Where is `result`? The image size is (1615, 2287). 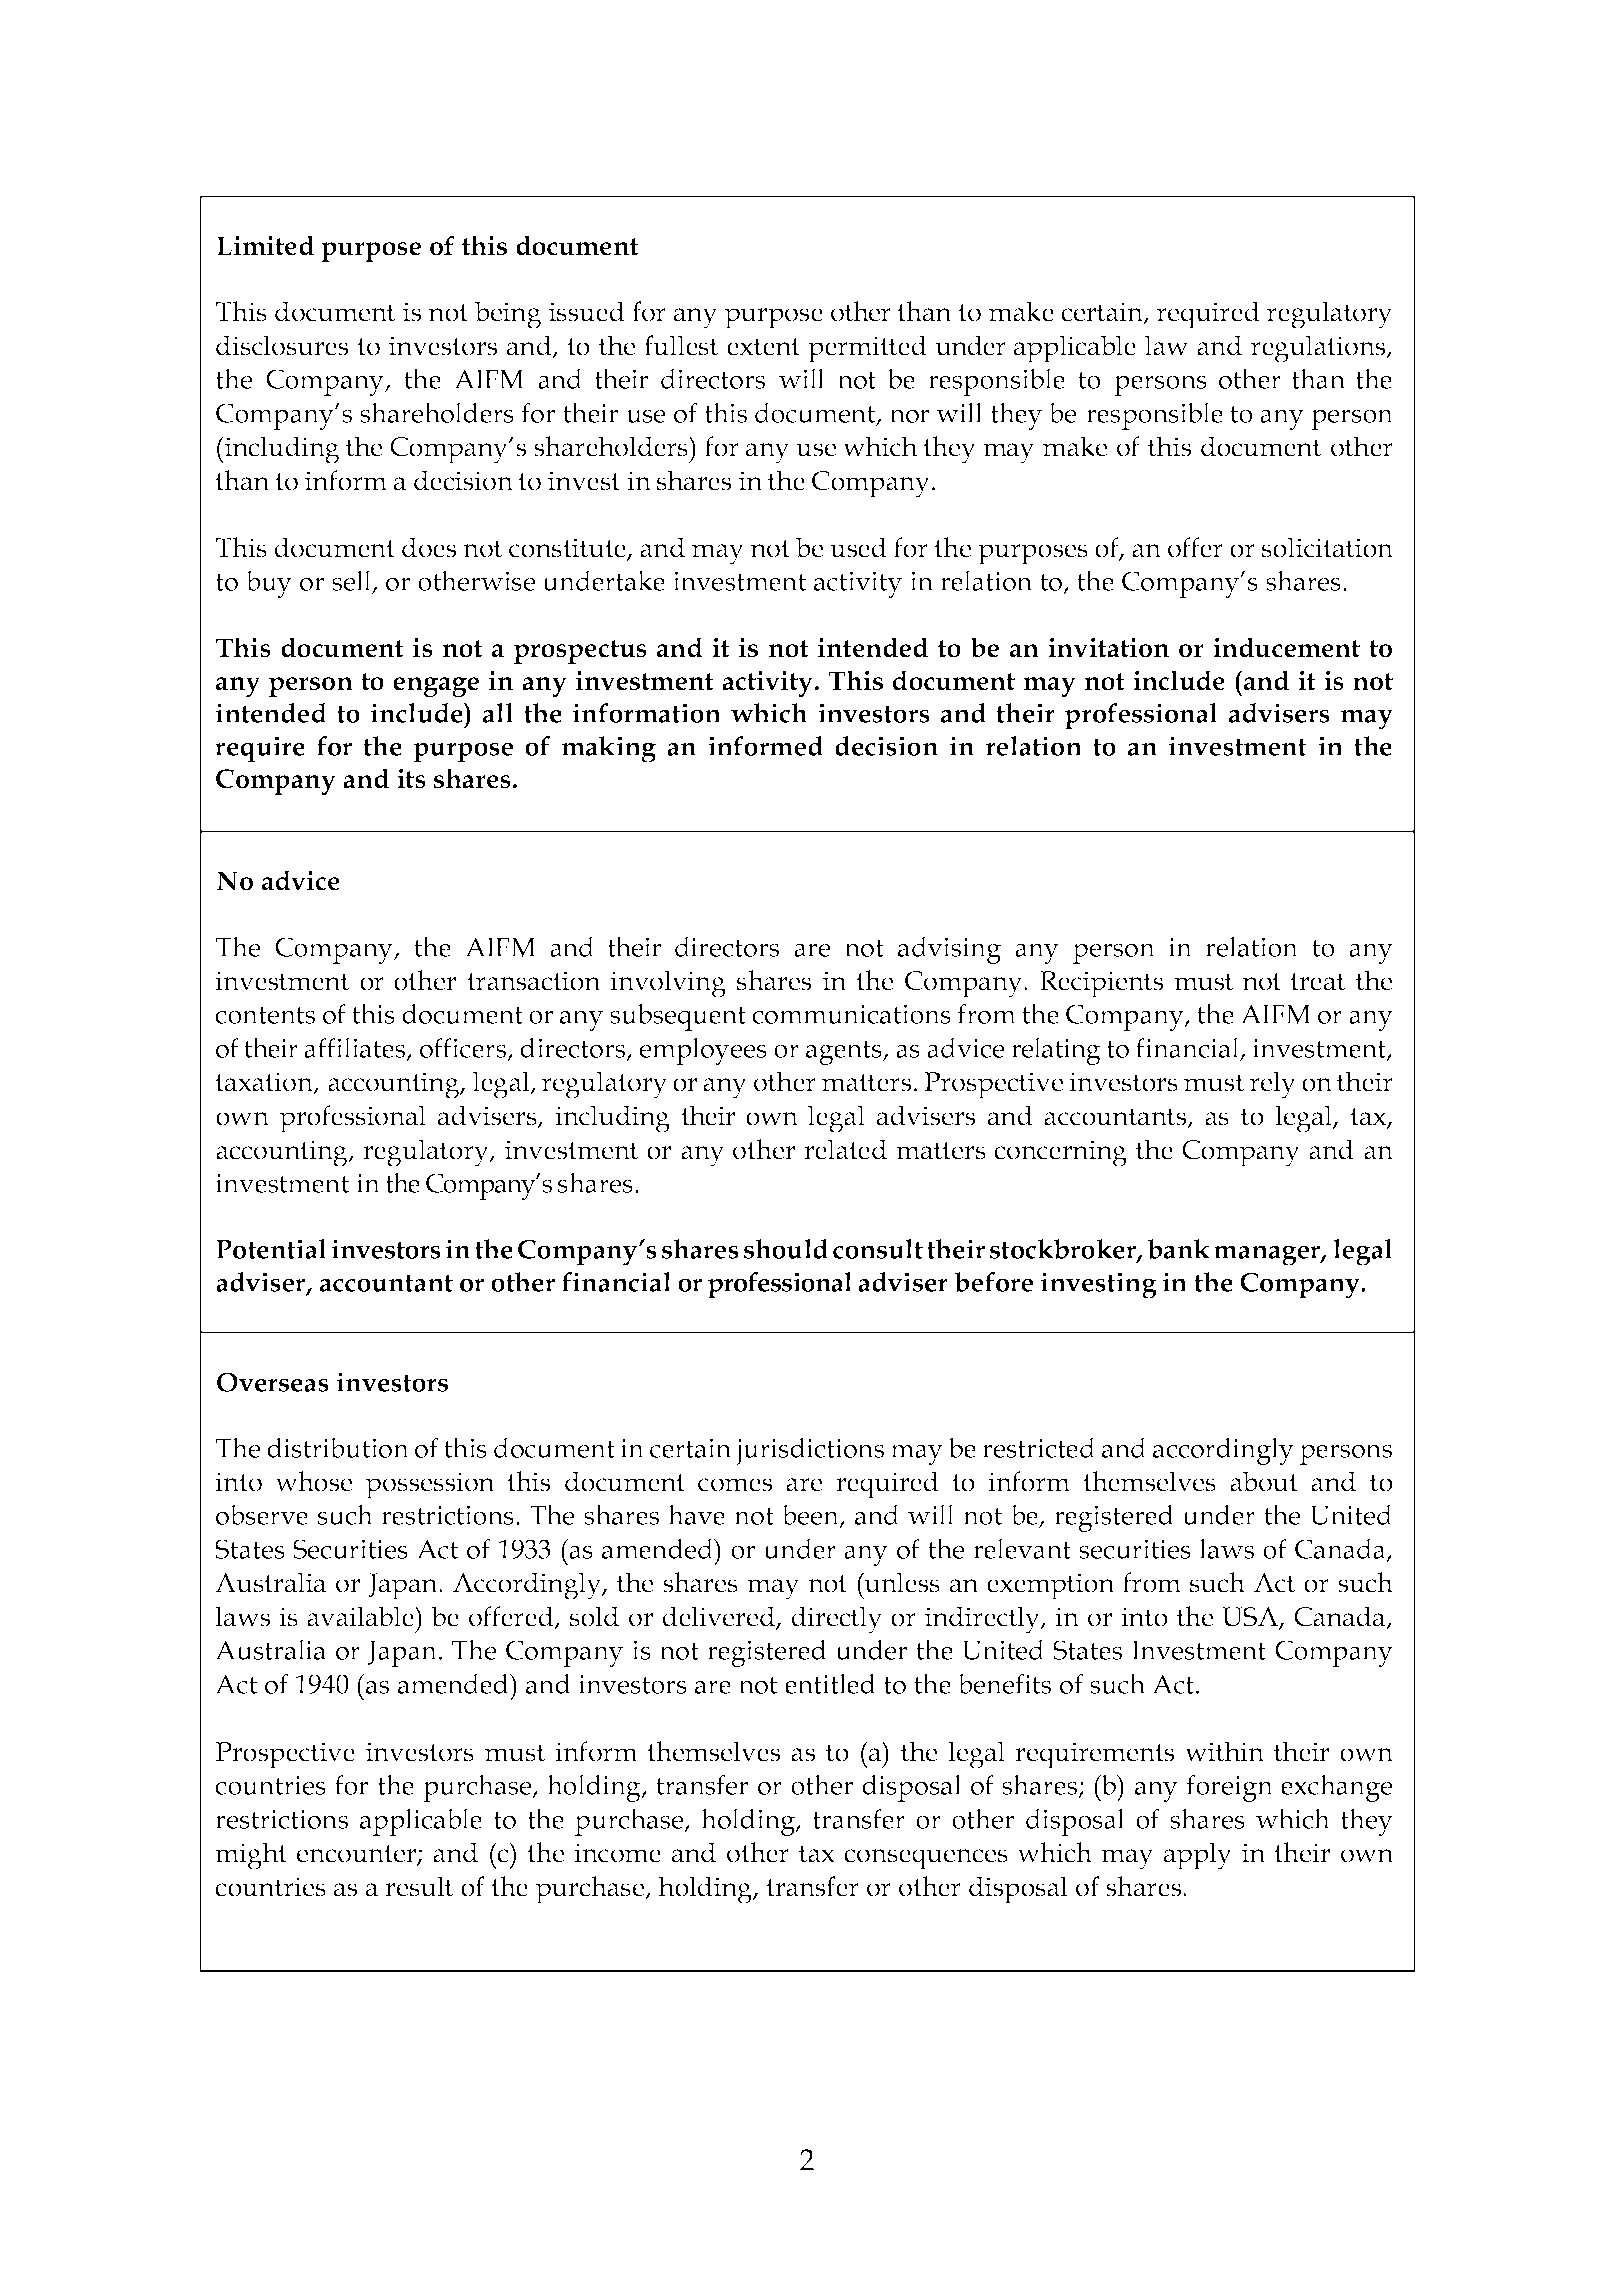 result is located at coordinates (419, 1886).
